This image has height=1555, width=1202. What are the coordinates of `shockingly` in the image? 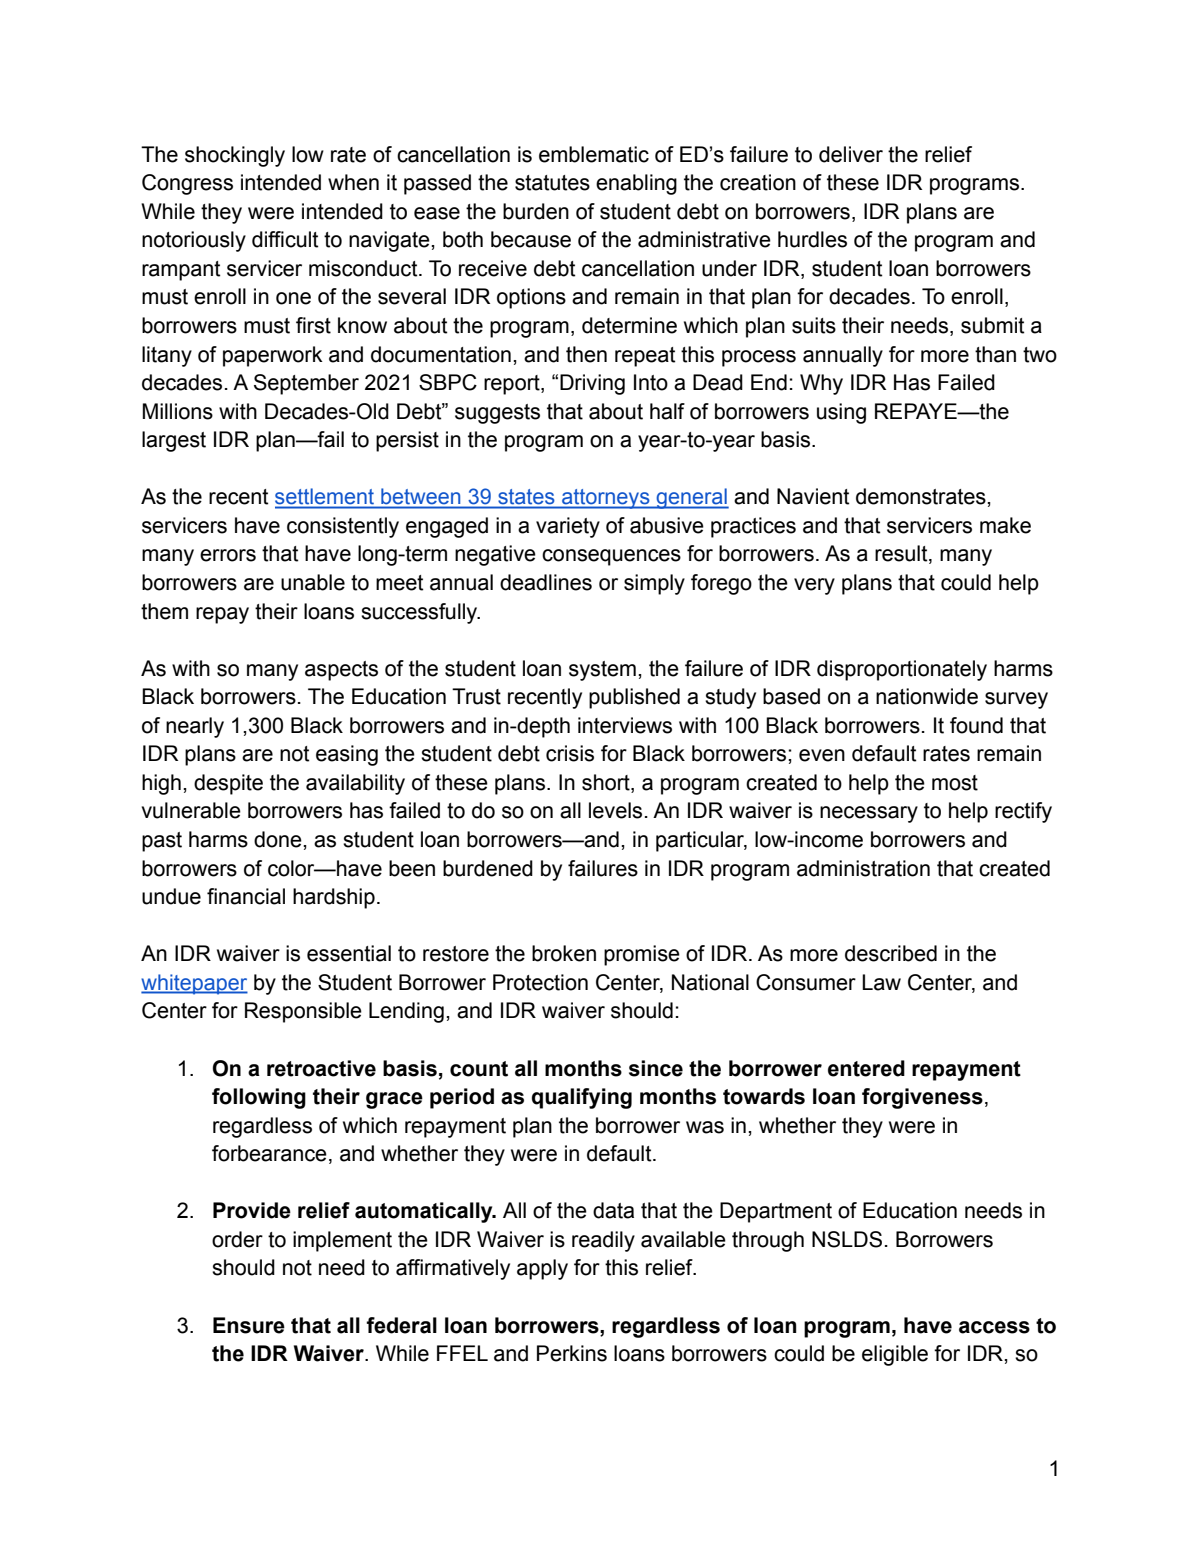 It's located at (235, 156).
